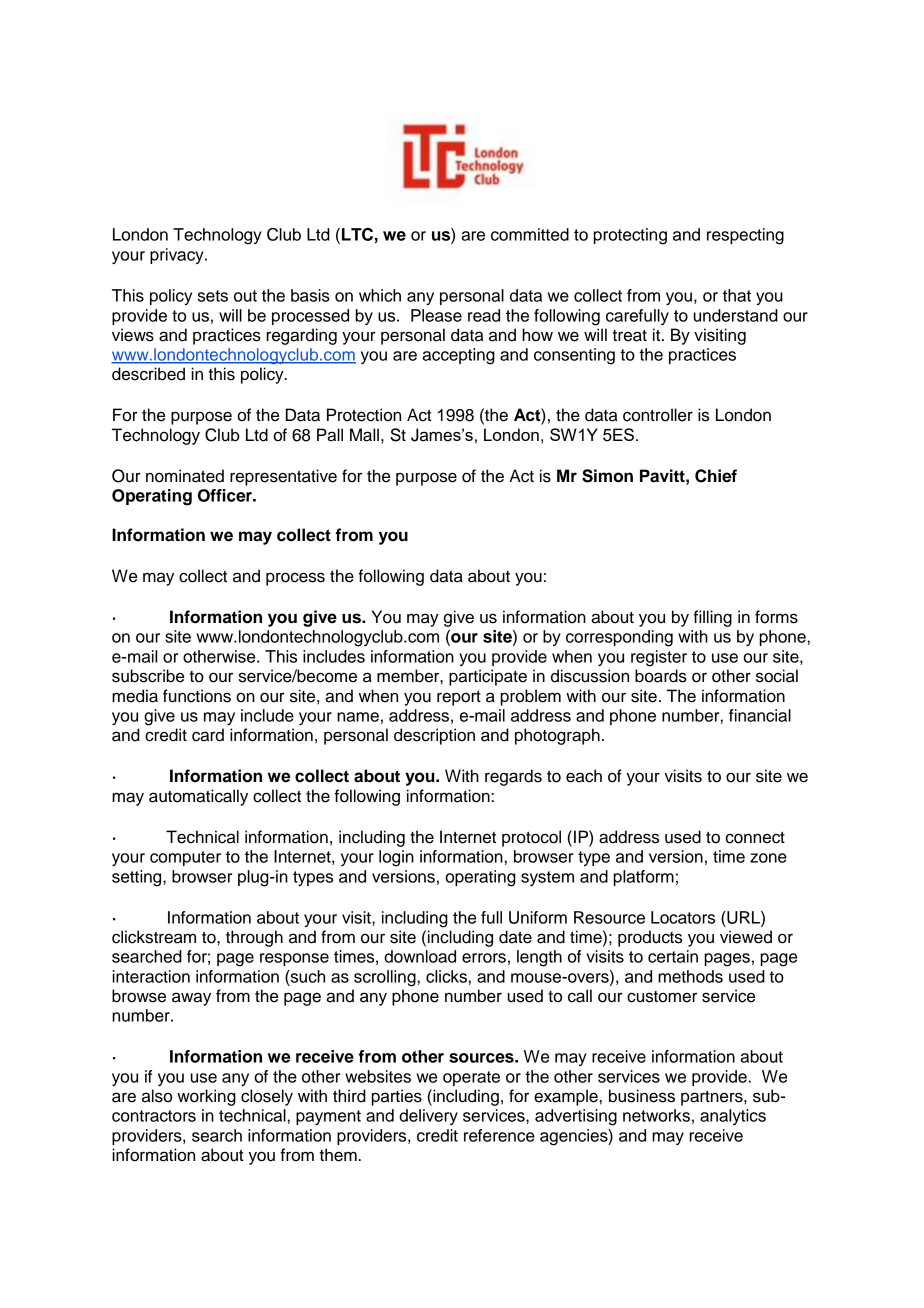 Image resolution: width=924 pixels, height=1308 pixels. Describe the element at coordinates (745, 236) in the page. I see `respecting` at that location.
